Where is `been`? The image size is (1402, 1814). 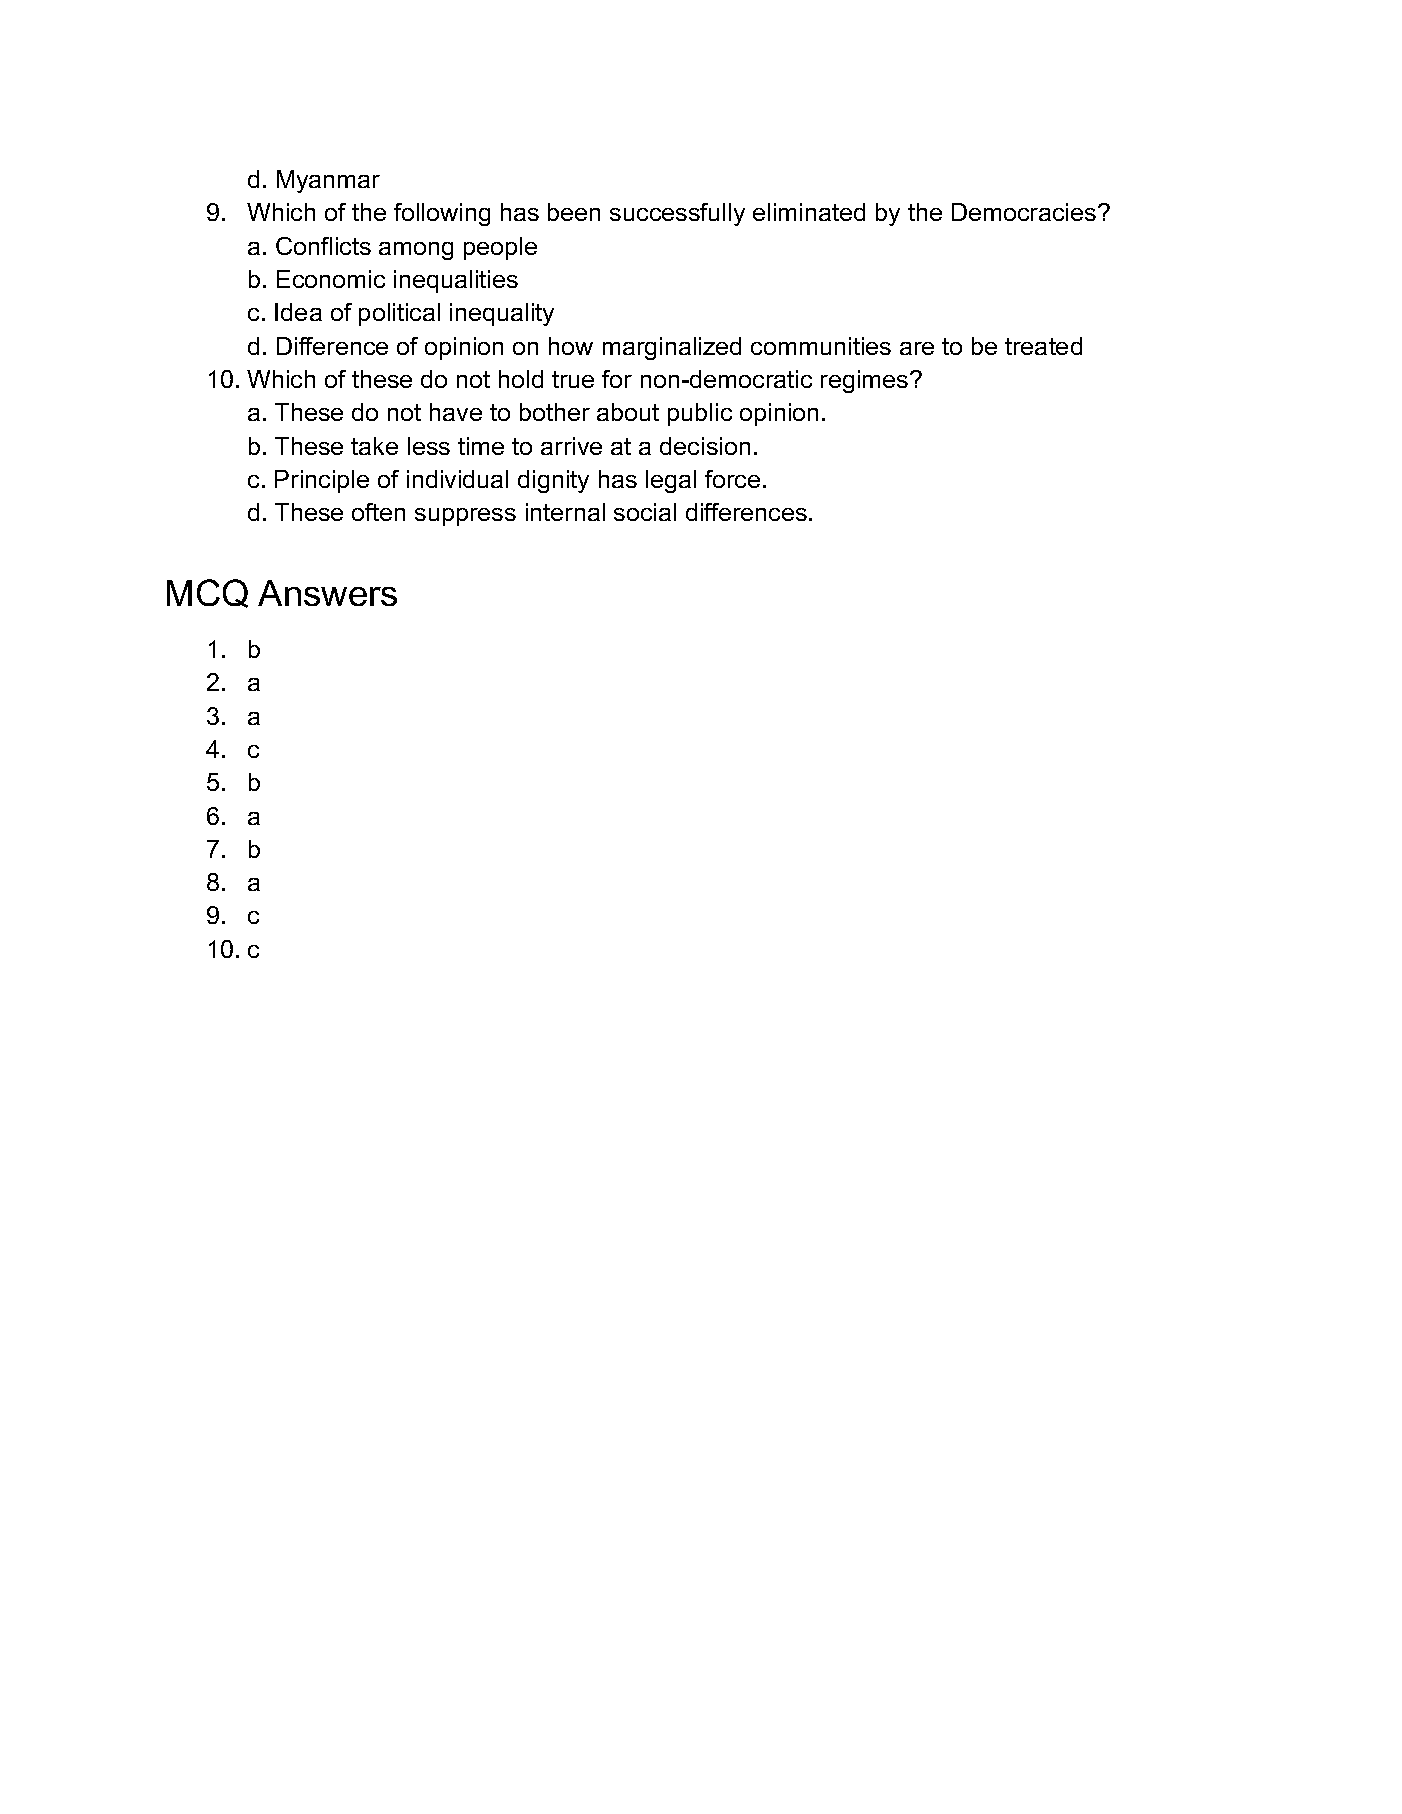
been is located at coordinates (574, 212).
